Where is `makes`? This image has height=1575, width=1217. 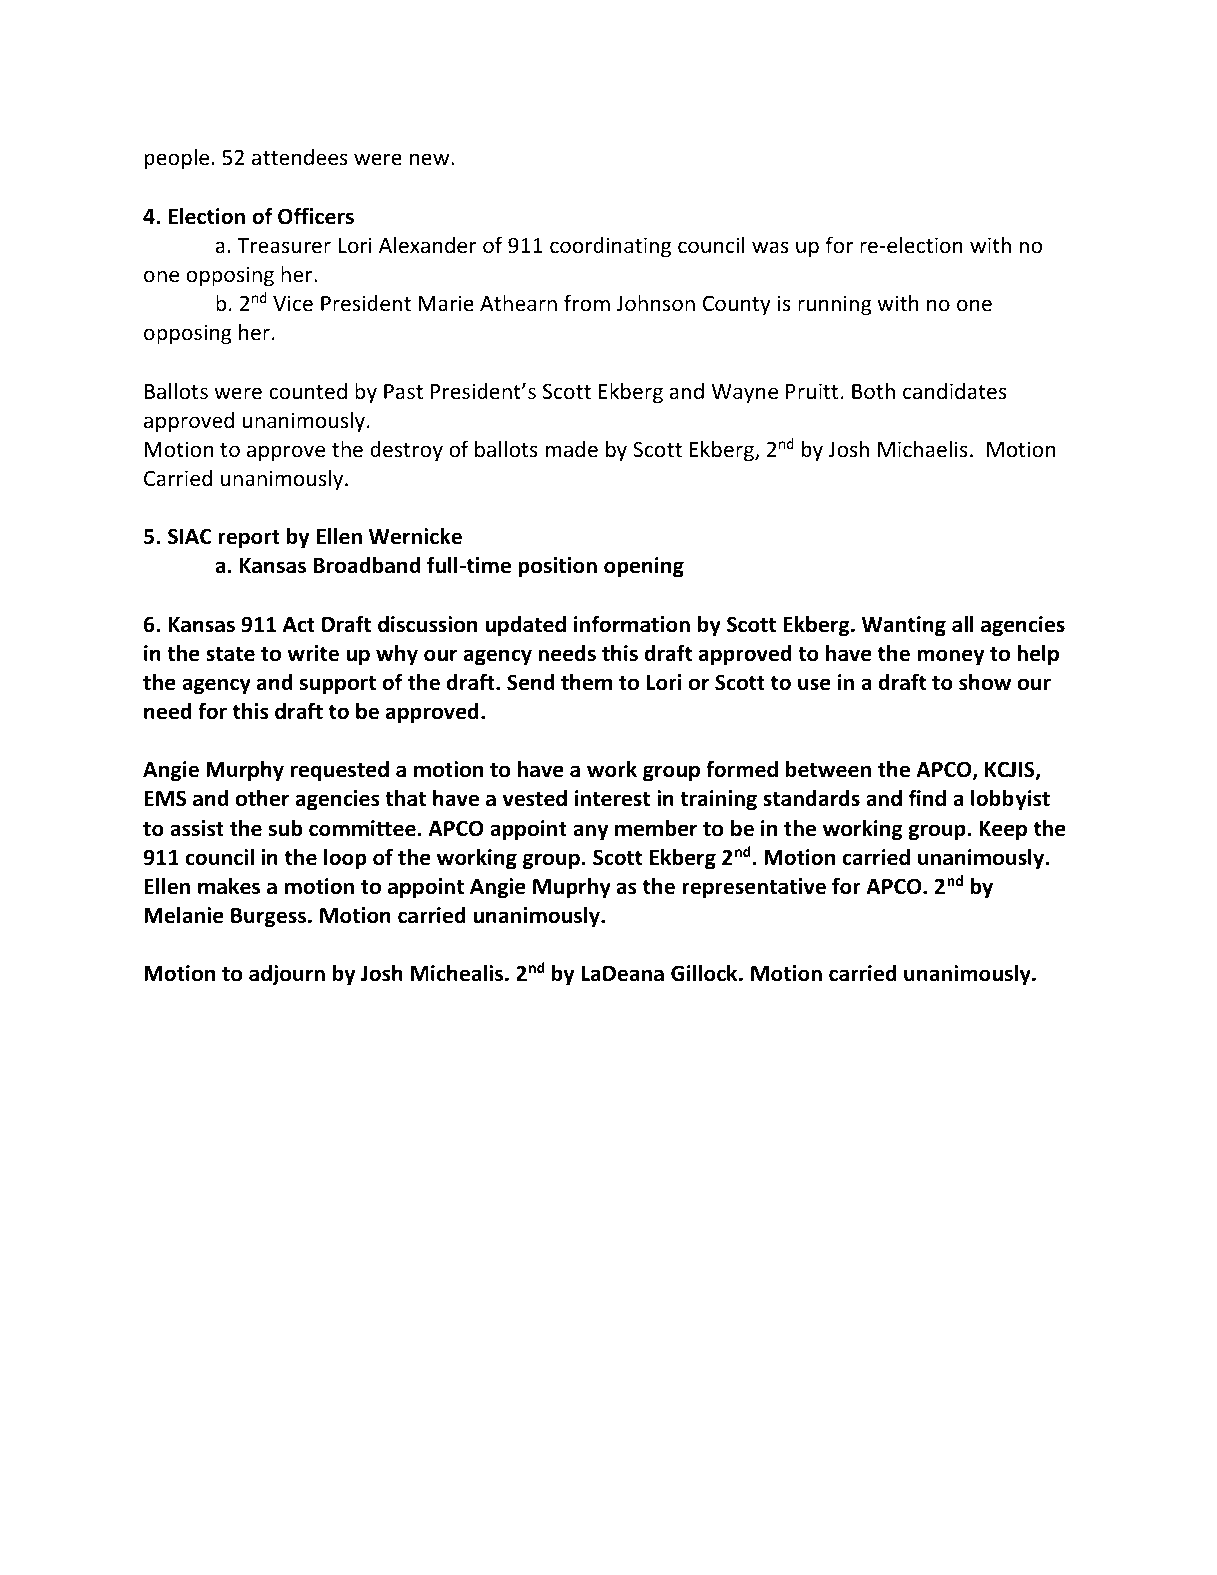
makes is located at coordinates (229, 886).
